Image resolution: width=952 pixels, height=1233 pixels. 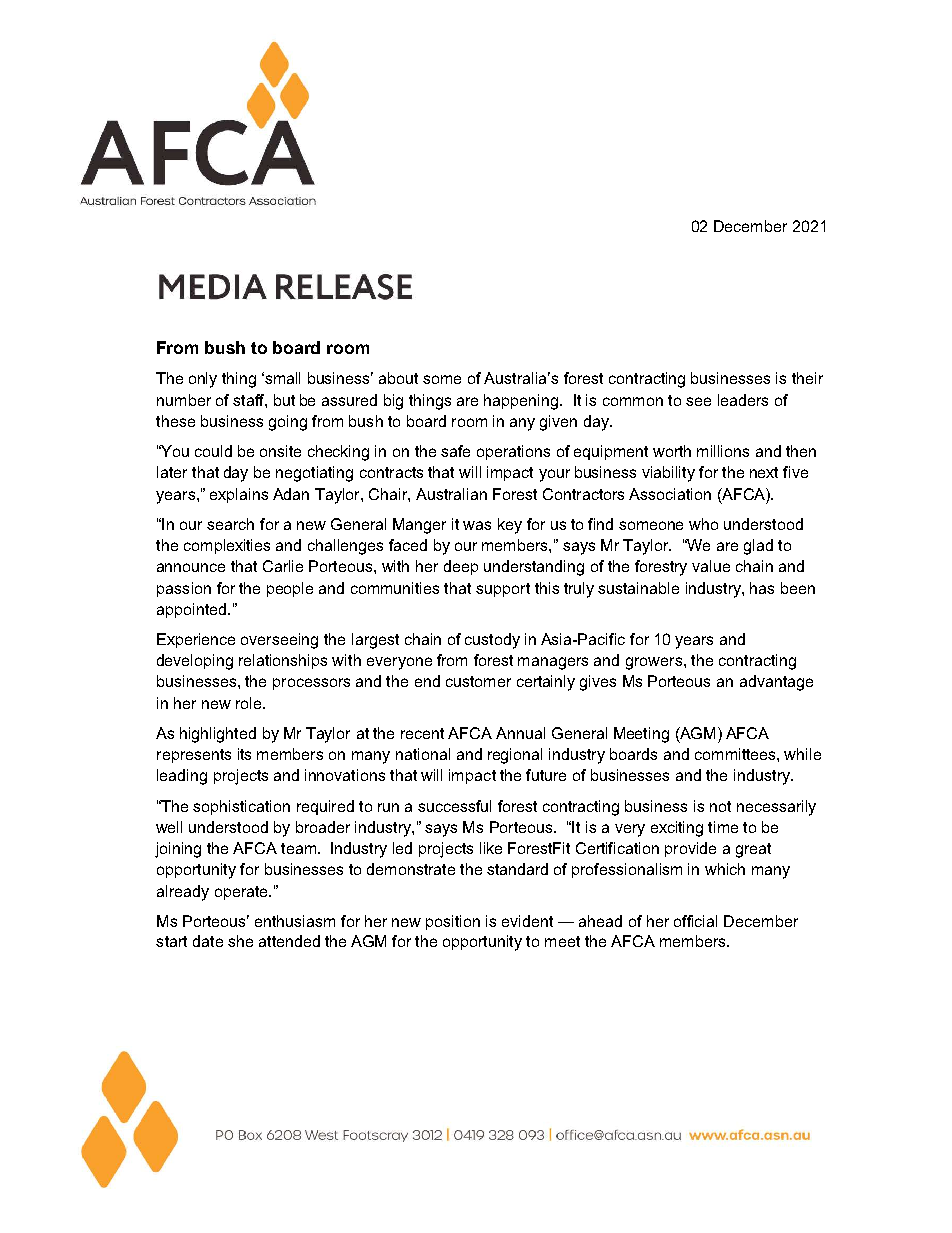 What do you see at coordinates (454, 806) in the image?
I see `successful` at bounding box center [454, 806].
